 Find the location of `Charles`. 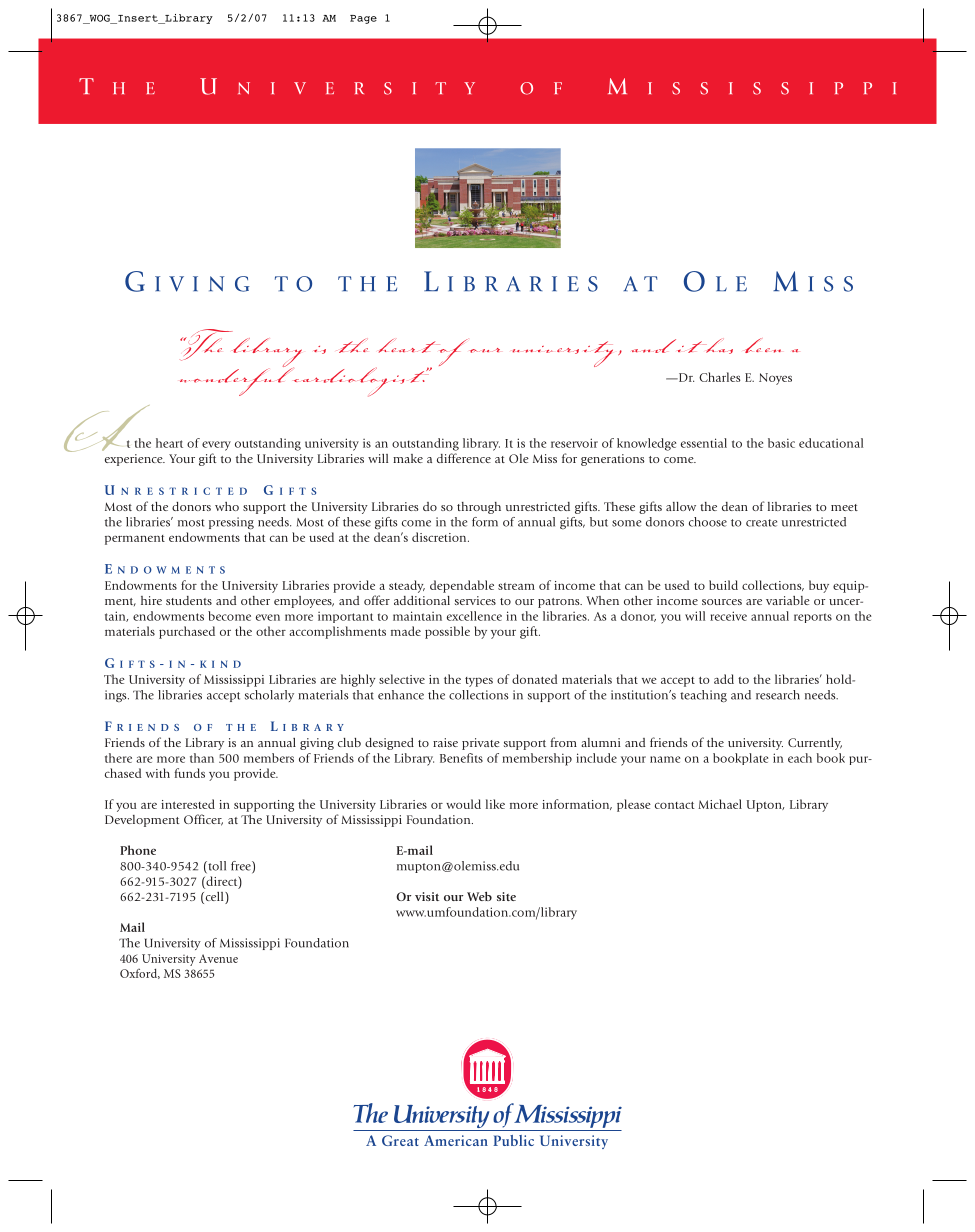

Charles is located at coordinates (720, 377).
